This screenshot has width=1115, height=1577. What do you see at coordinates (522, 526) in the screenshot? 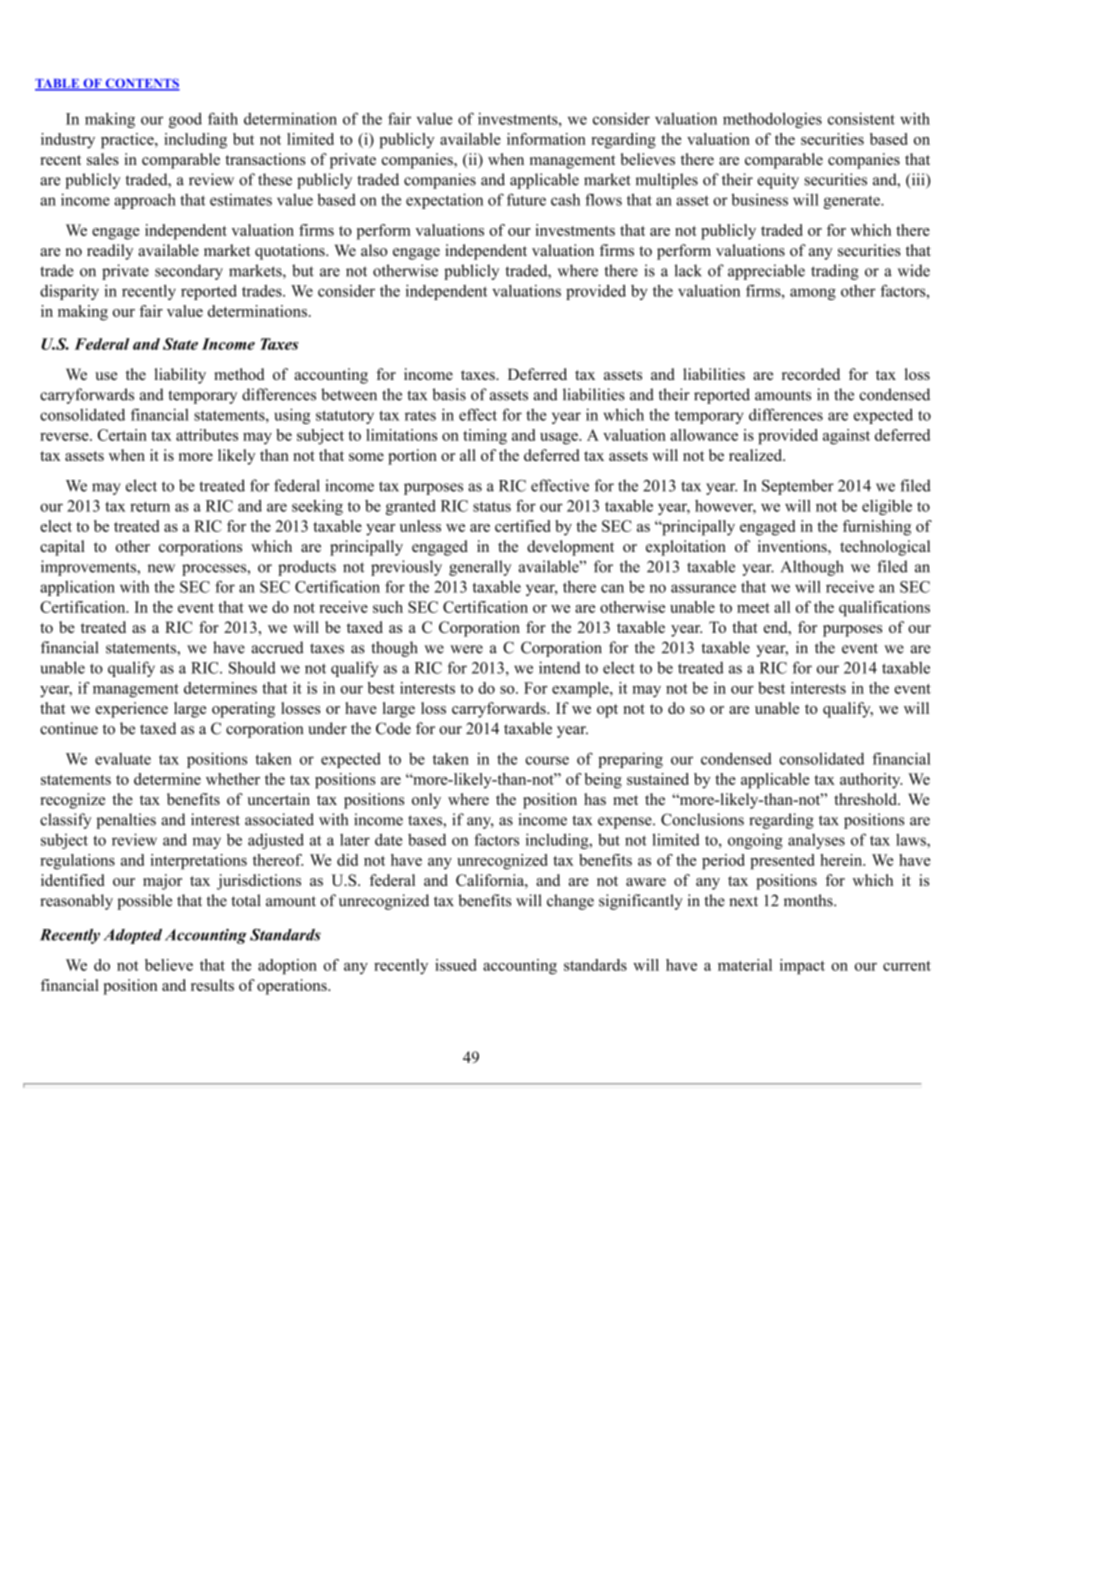
I see `certified` at bounding box center [522, 526].
